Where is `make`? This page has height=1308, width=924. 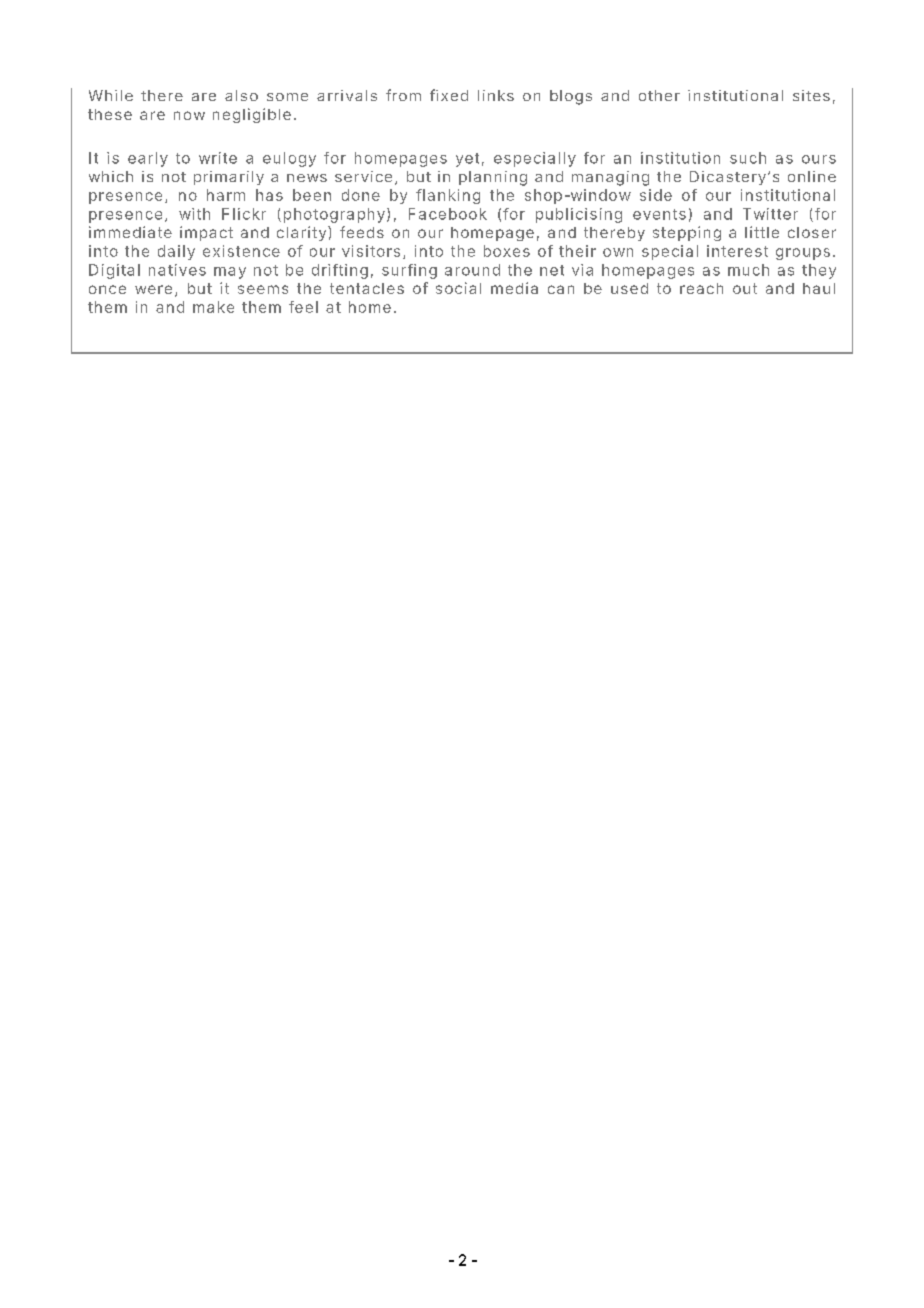
make is located at coordinates (213, 307).
